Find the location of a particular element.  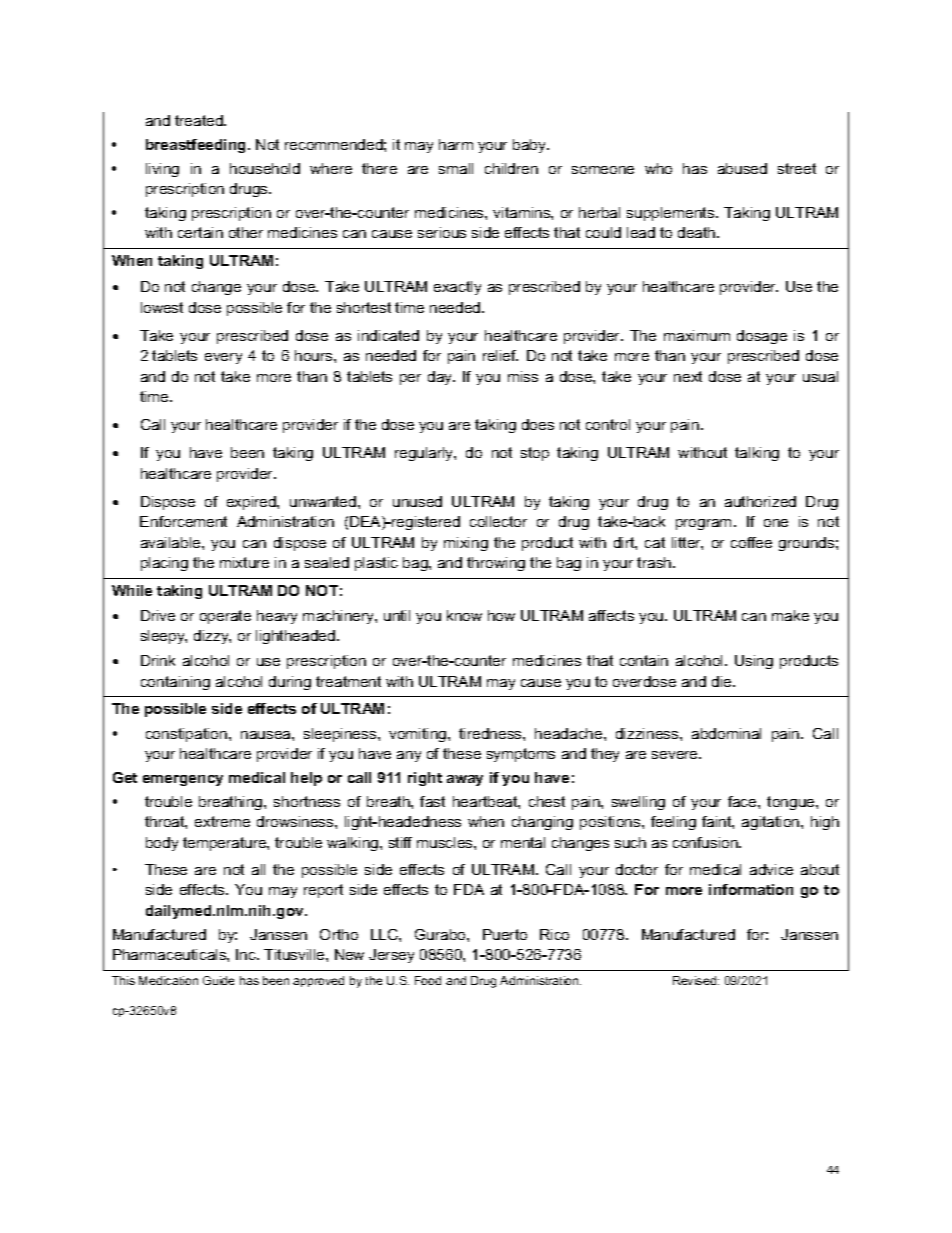

Using is located at coordinates (754, 662).
